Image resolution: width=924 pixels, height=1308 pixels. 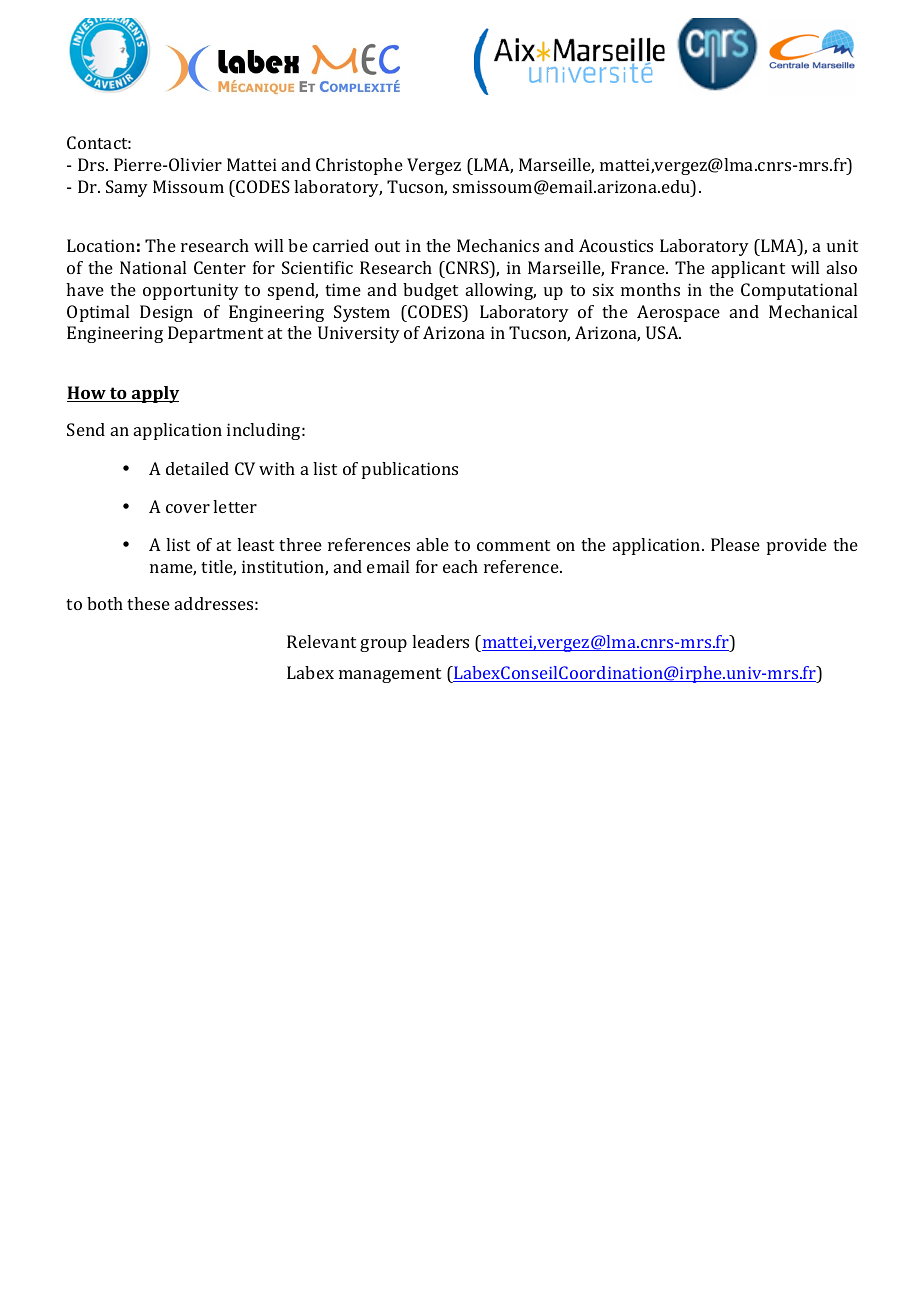 I want to click on Drs, so click(x=92, y=164).
